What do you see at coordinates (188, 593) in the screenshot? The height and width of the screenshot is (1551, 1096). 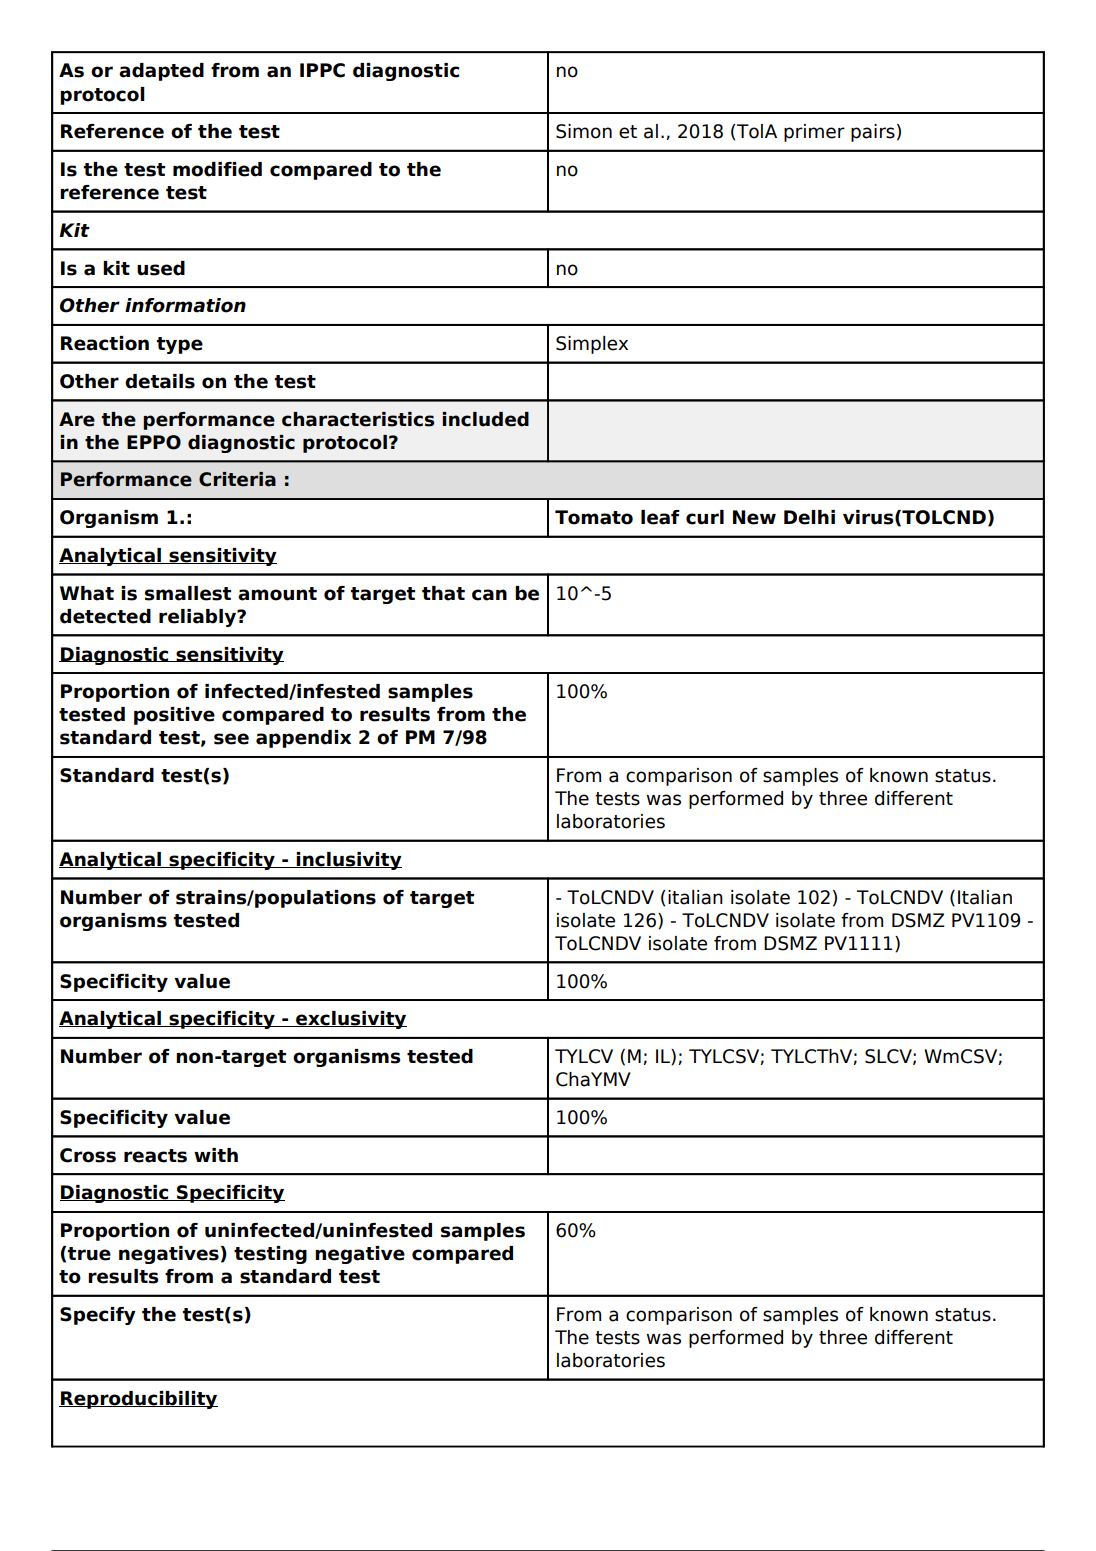 I see `smallest` at bounding box center [188, 593].
